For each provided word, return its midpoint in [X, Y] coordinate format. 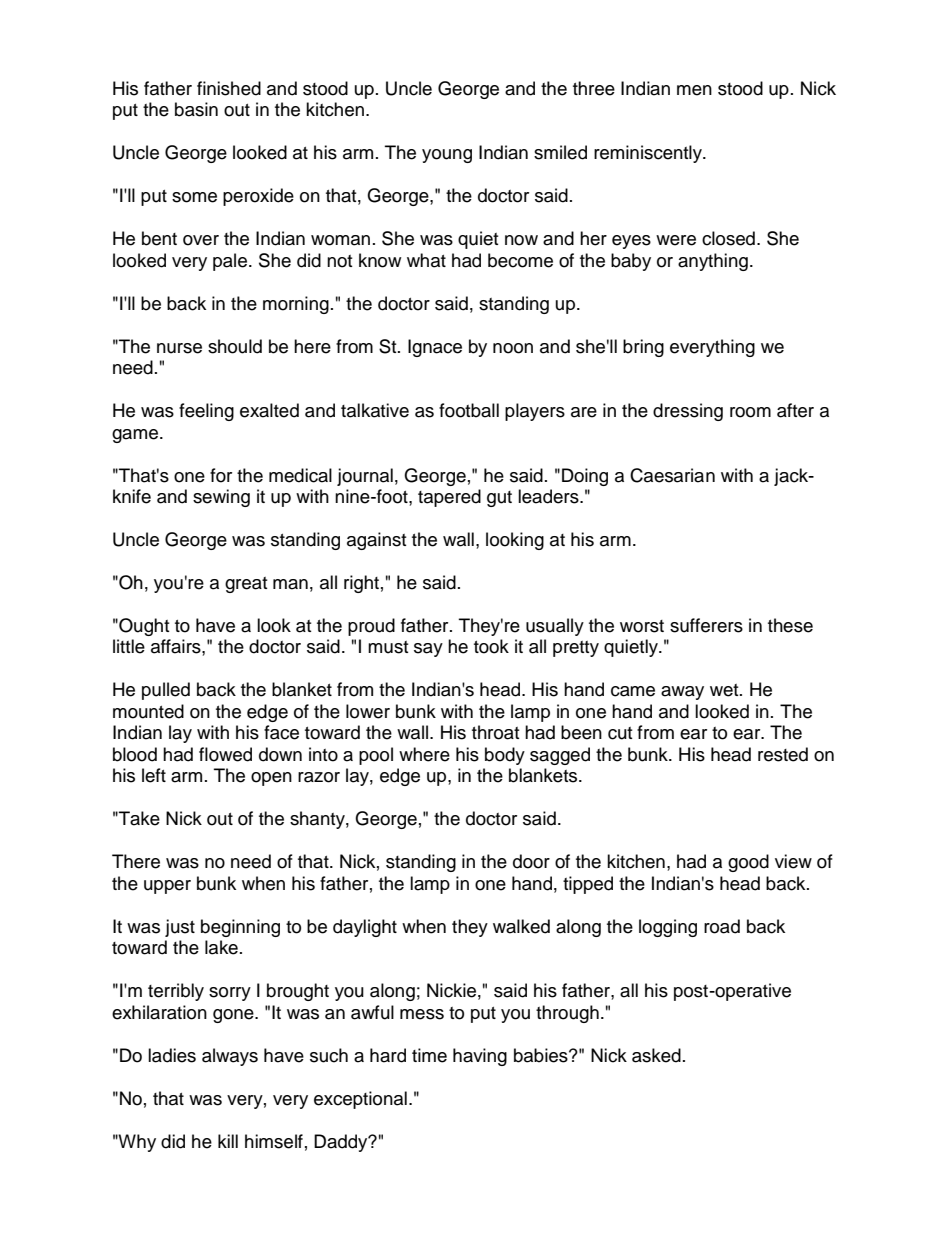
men [694, 90]
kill [228, 1141]
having [480, 1057]
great [246, 585]
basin [196, 109]
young [447, 156]
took [491, 646]
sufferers [706, 625]
